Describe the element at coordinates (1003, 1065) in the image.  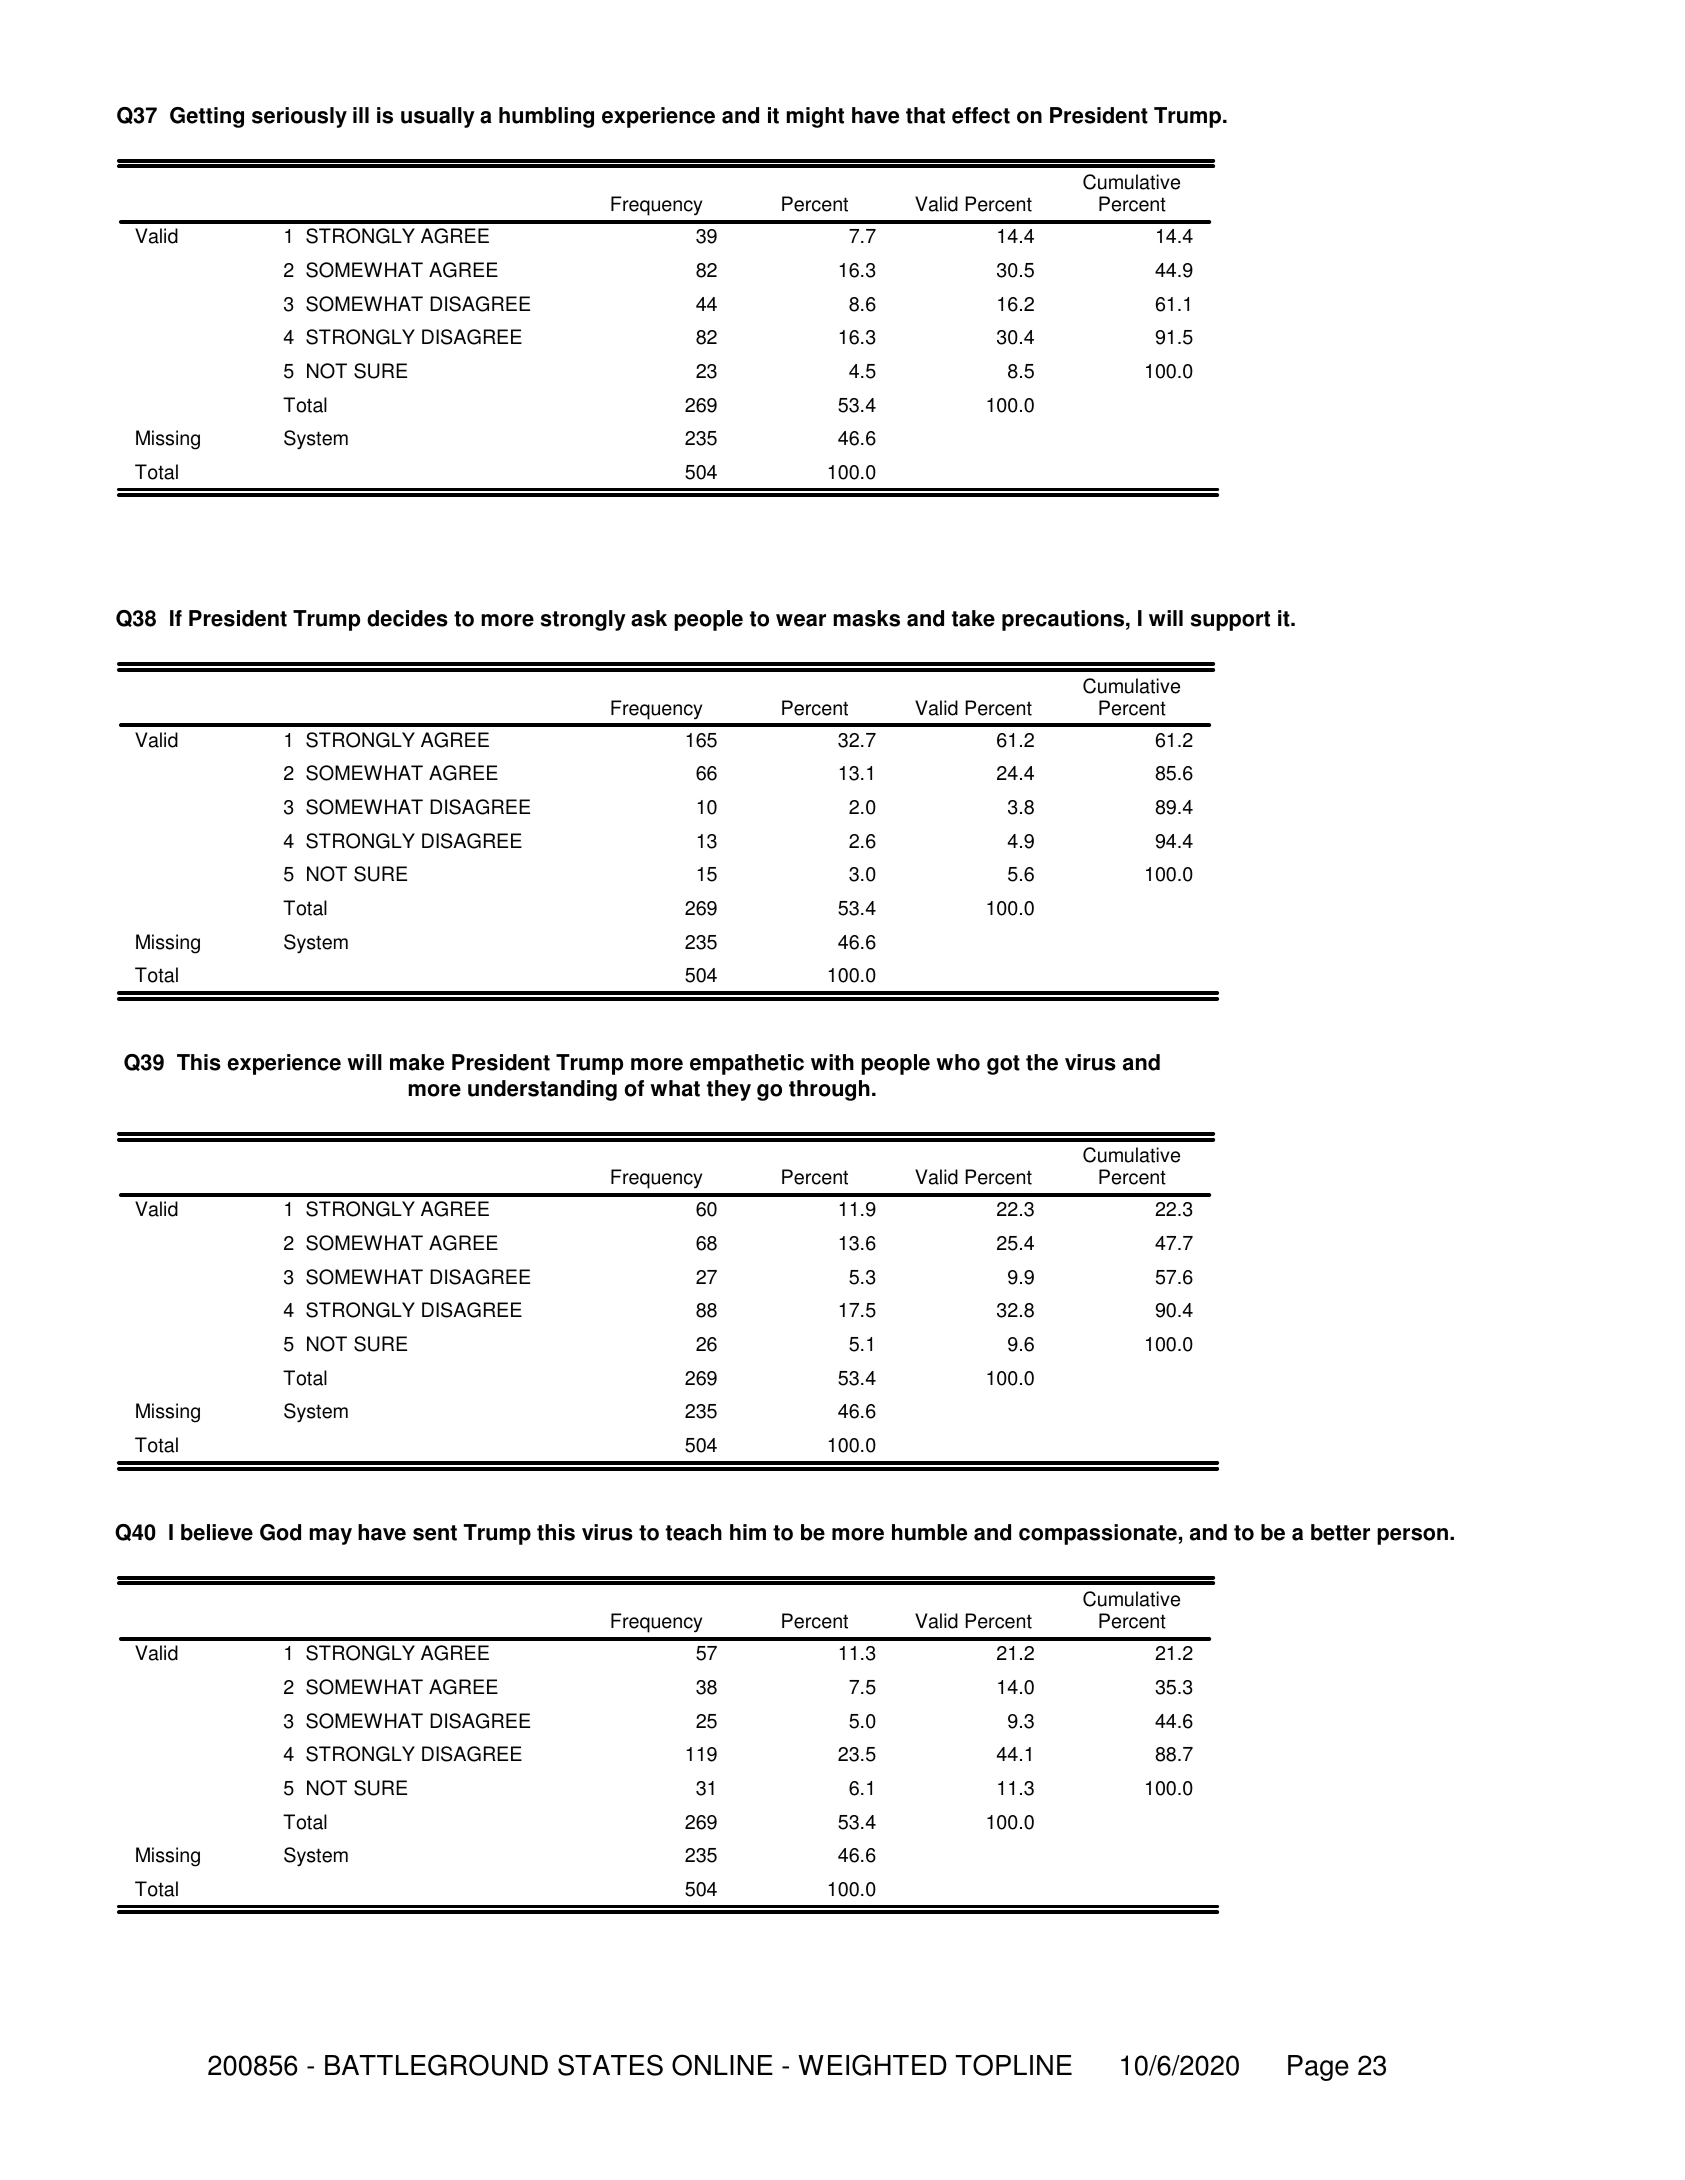
I see `got` at that location.
